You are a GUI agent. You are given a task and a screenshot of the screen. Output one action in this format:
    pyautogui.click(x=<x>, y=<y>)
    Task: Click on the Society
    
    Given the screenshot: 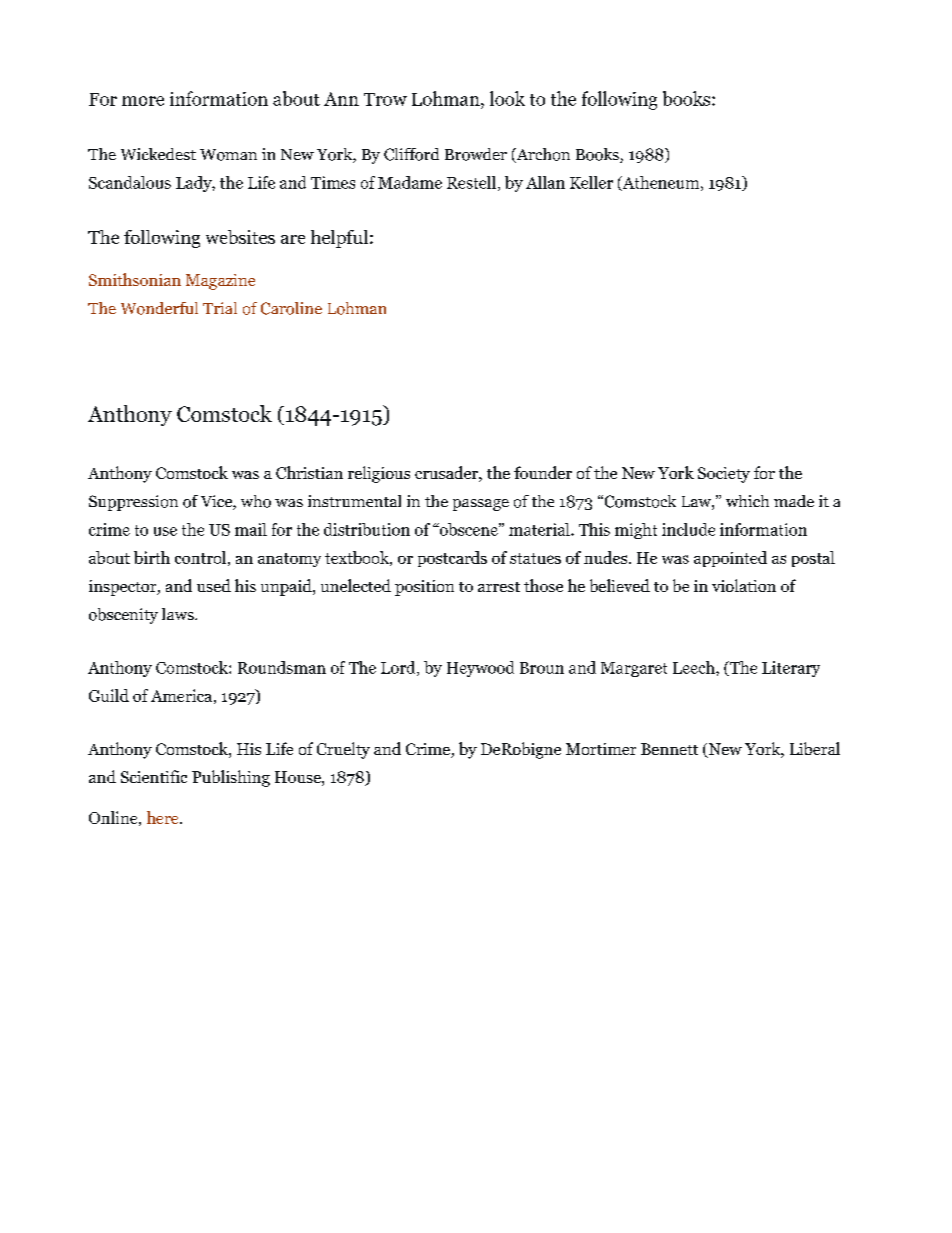 What is the action you would take?
    pyautogui.click(x=724, y=475)
